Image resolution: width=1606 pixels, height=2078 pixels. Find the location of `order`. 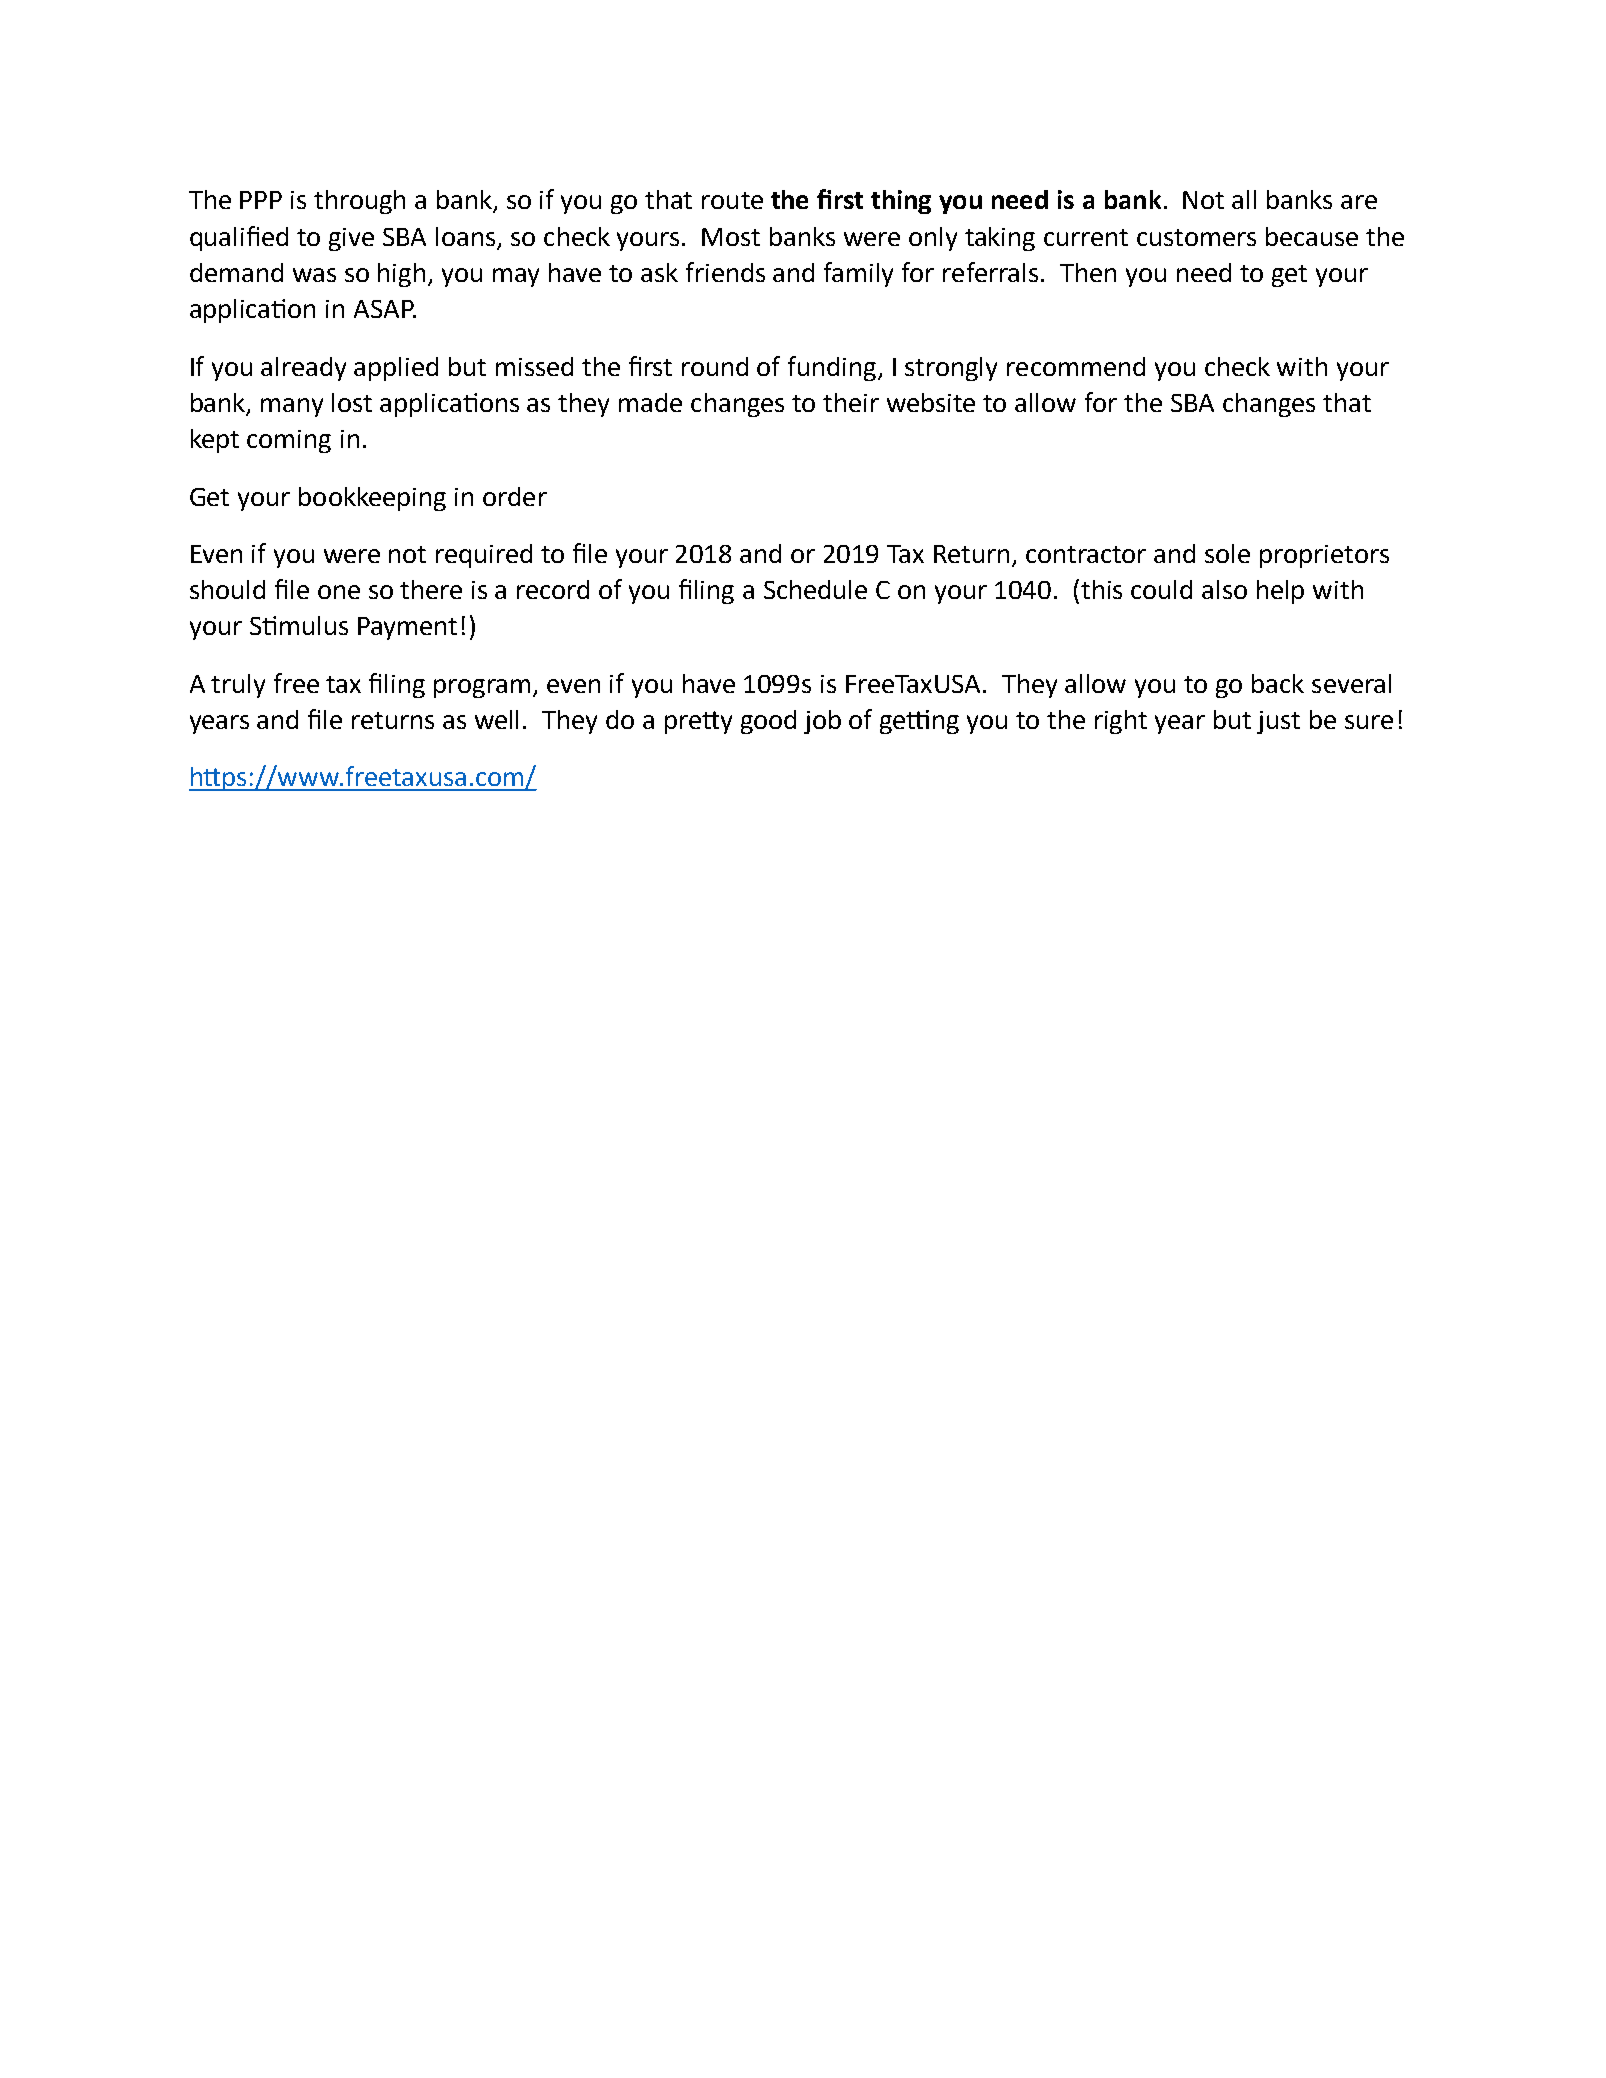

order is located at coordinates (515, 496).
